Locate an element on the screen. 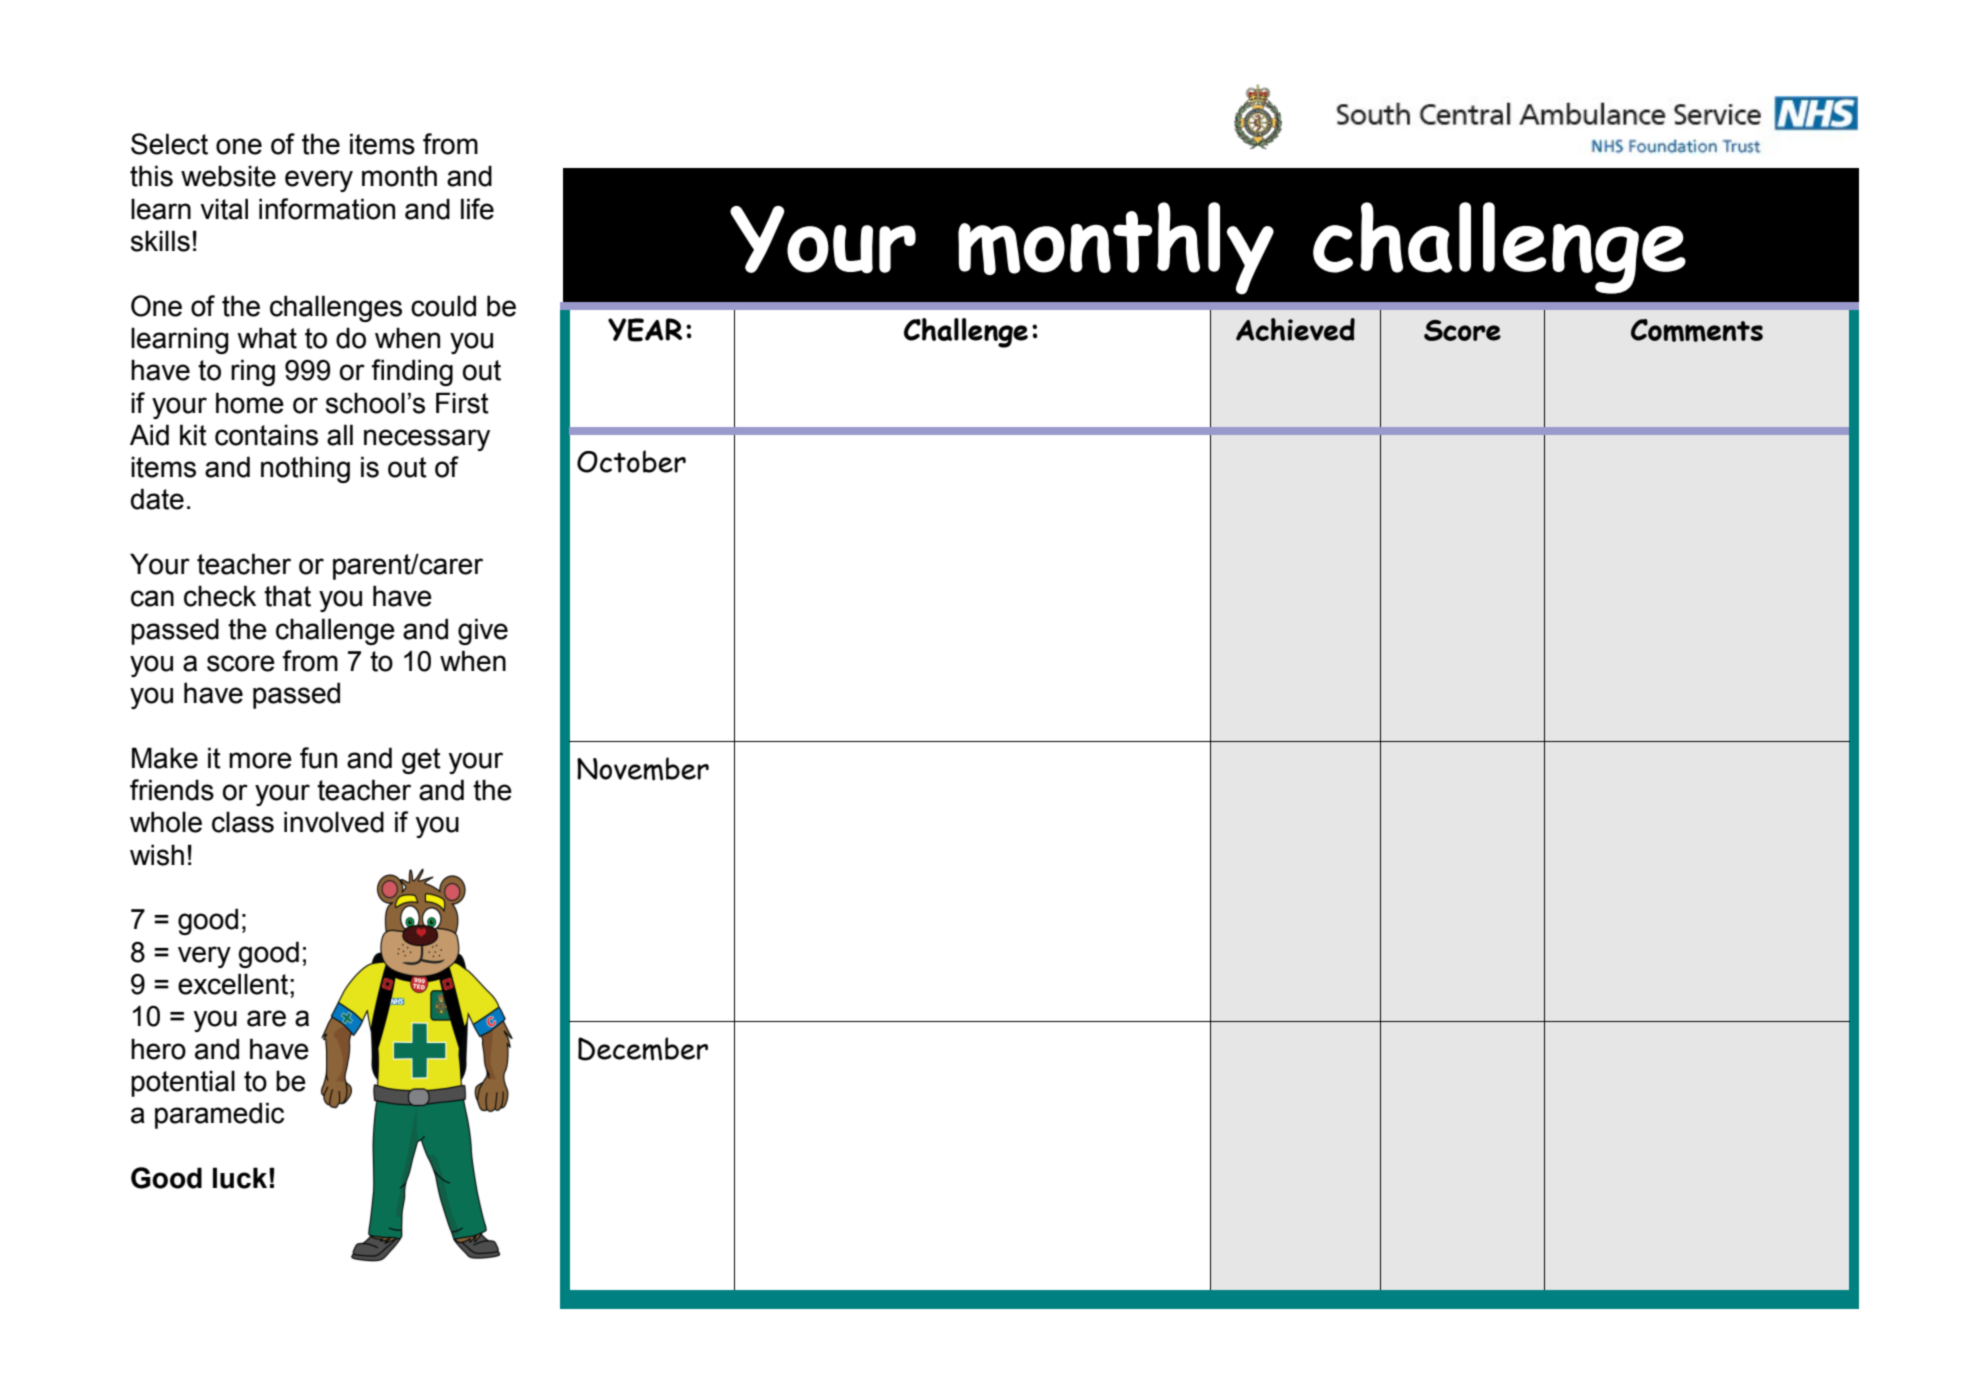 The height and width of the screenshot is (1393, 1970). November is located at coordinates (643, 769).
